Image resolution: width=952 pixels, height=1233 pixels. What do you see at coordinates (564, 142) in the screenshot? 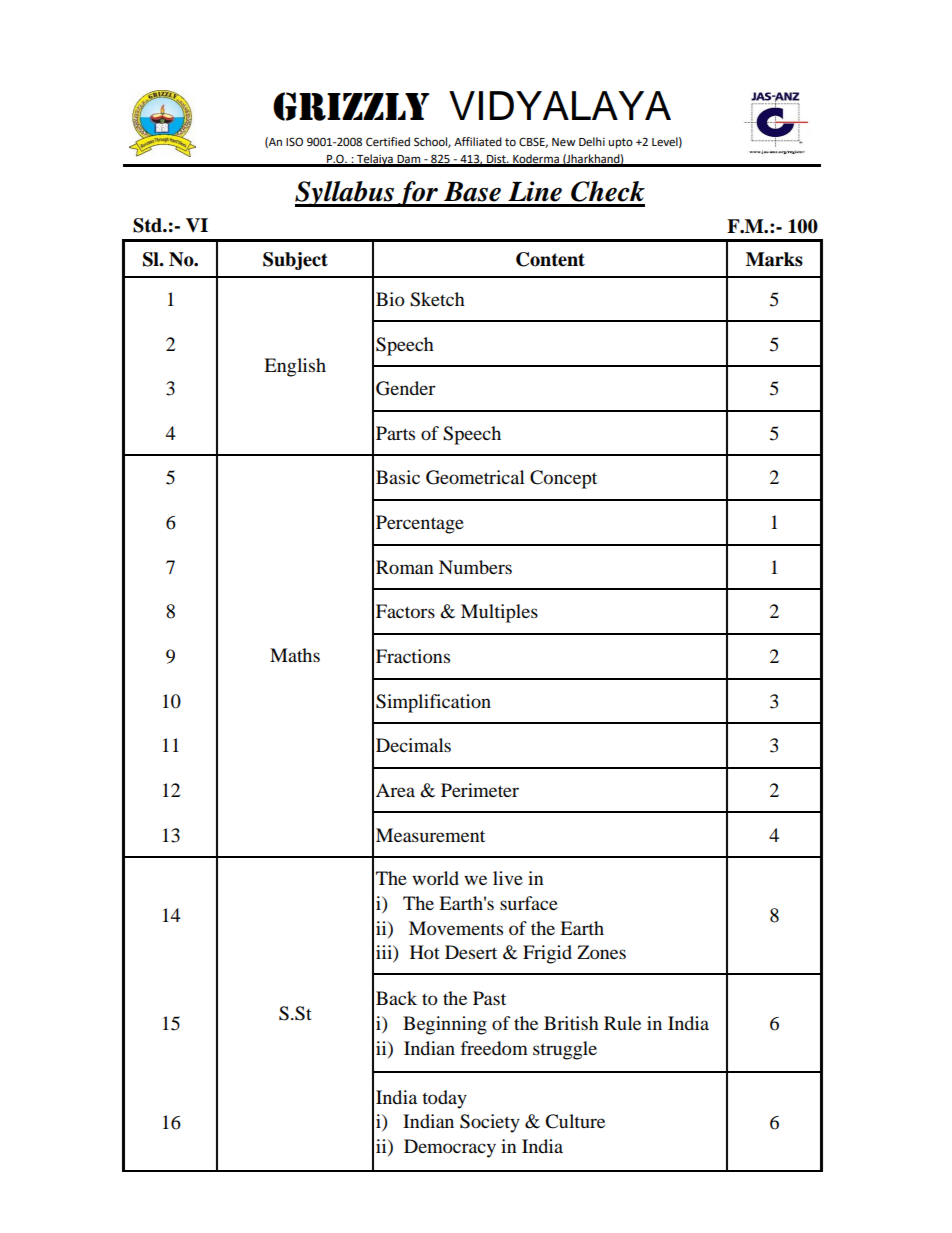
I see `New` at bounding box center [564, 142].
